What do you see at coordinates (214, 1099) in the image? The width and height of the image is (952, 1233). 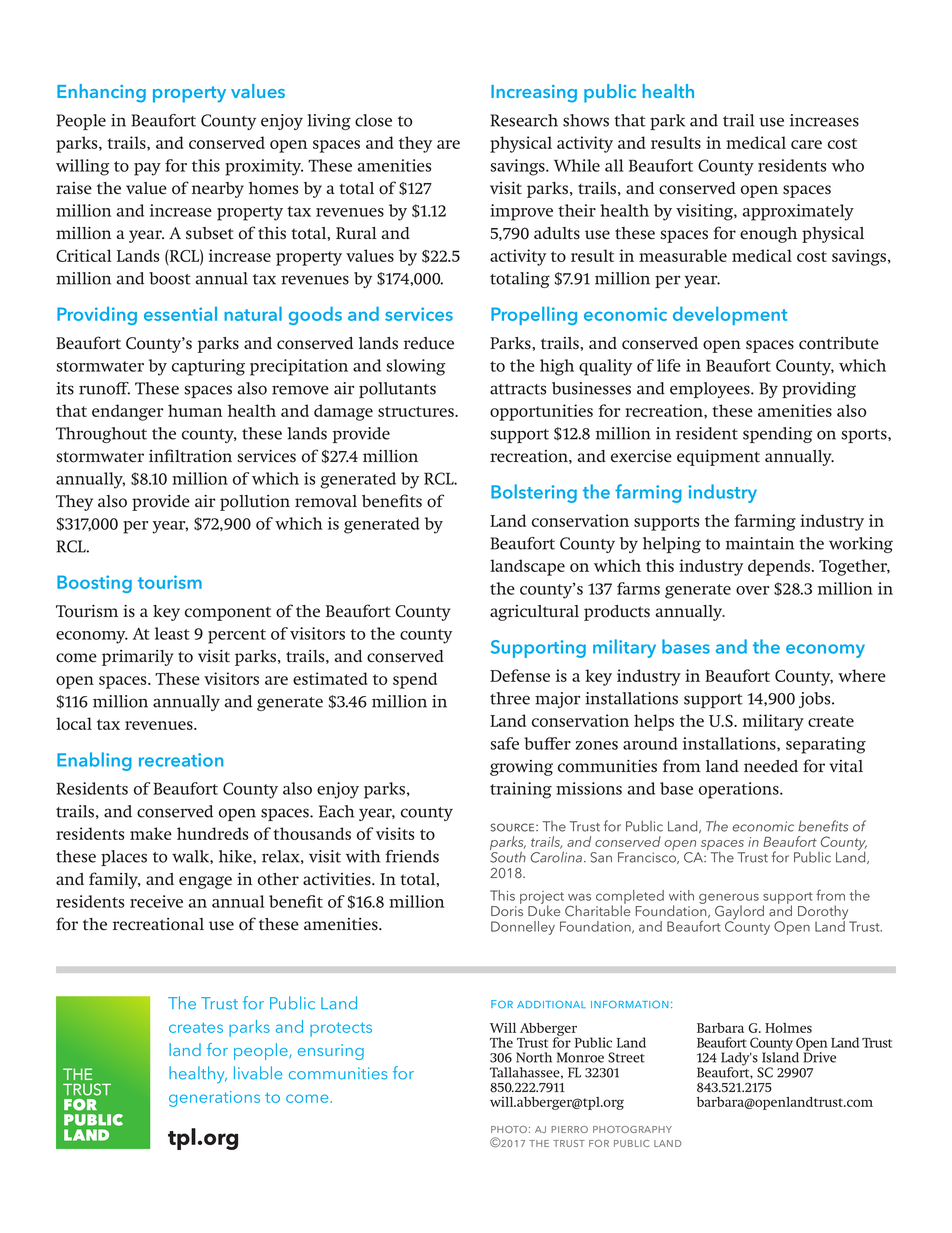 I see `generations` at bounding box center [214, 1099].
